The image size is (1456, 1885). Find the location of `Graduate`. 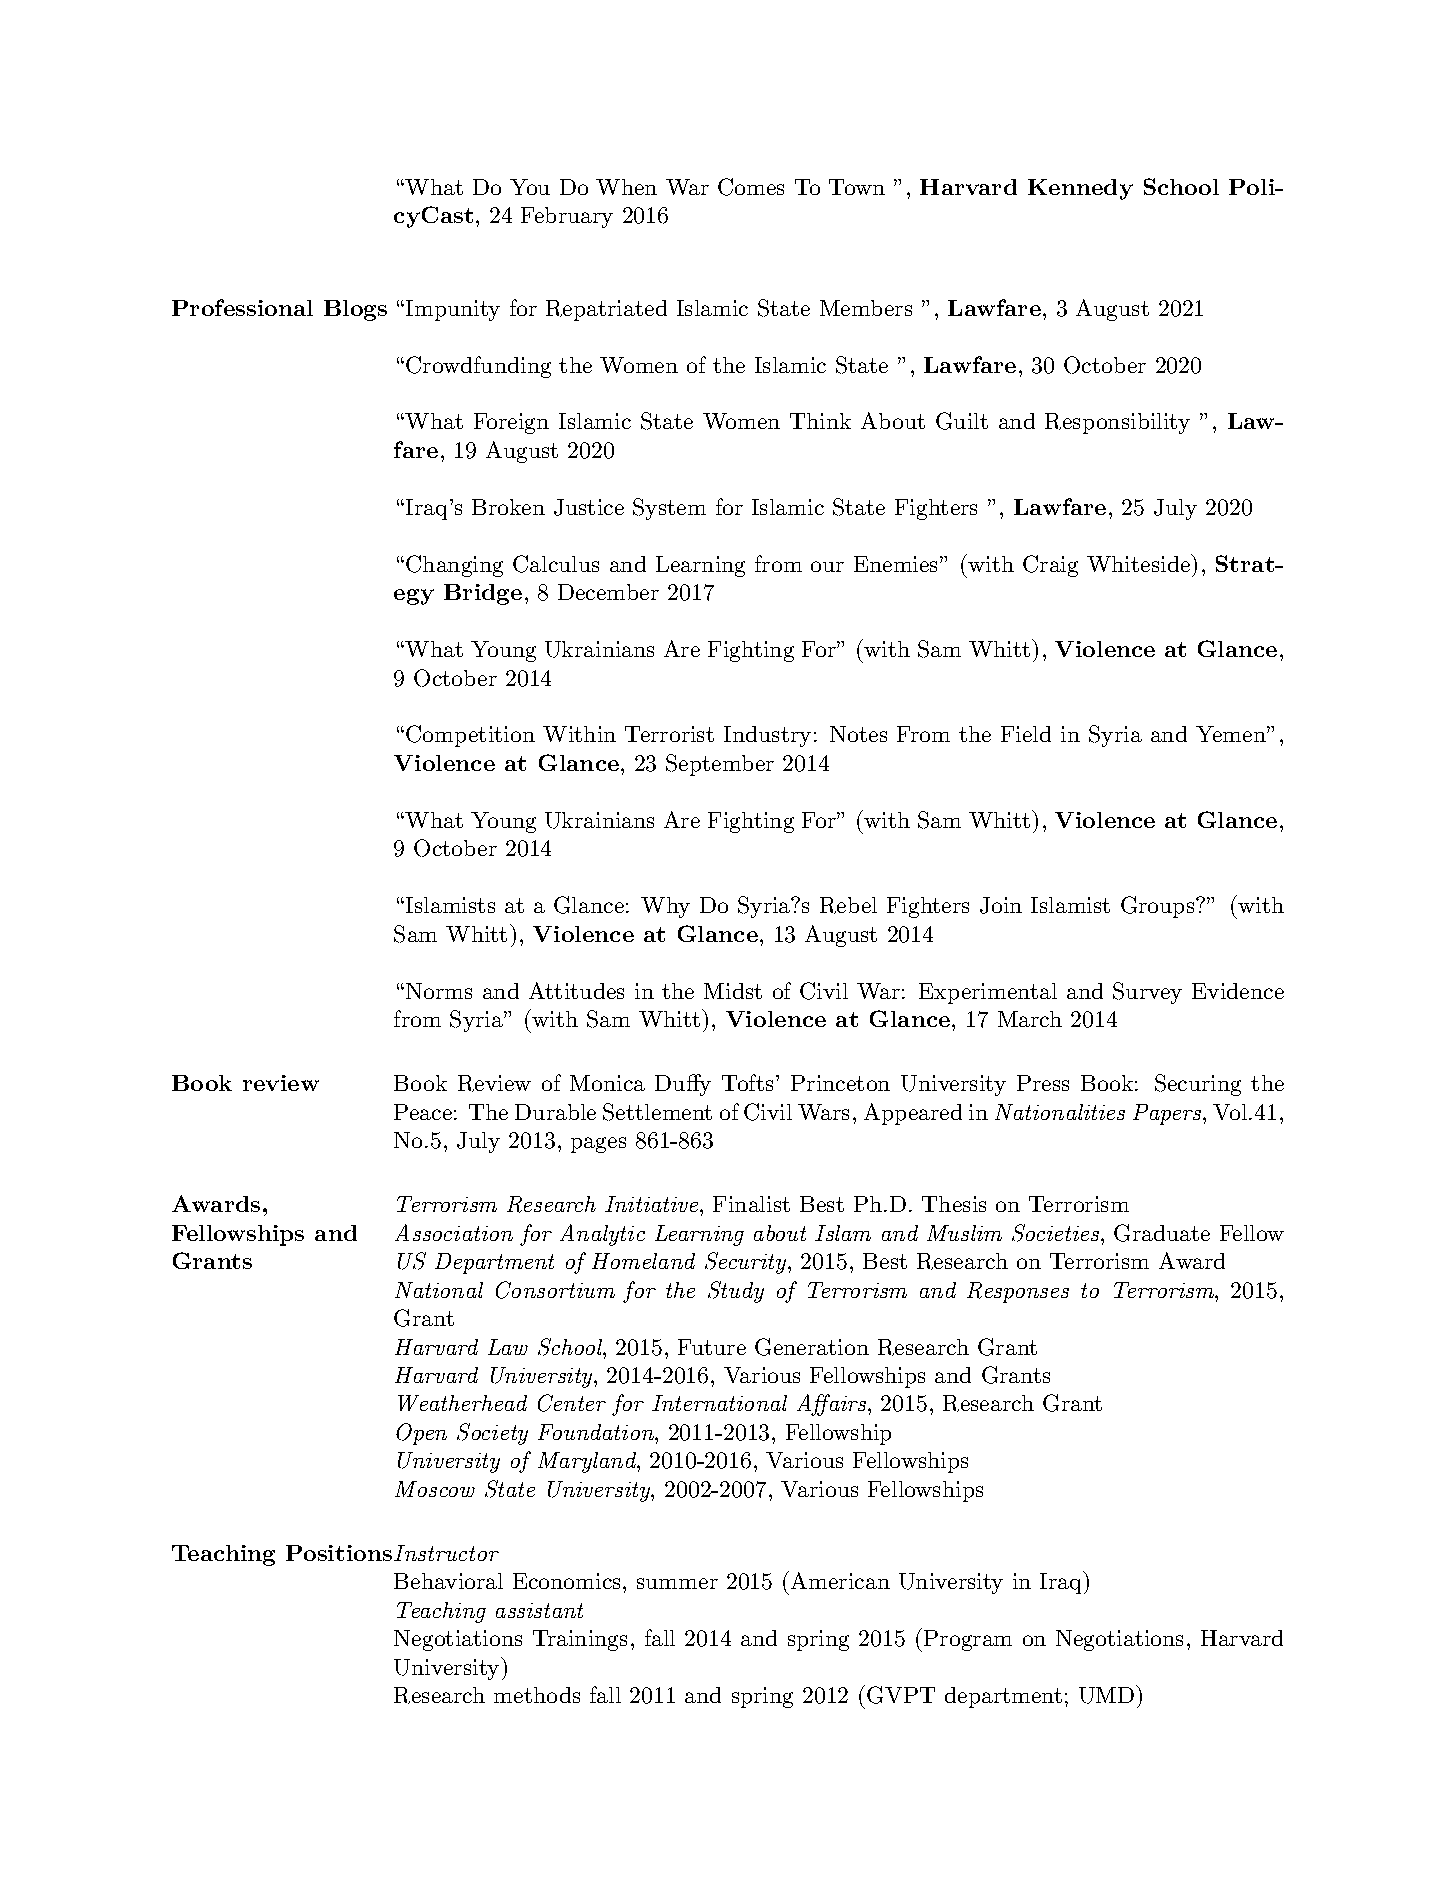

Graduate is located at coordinates (1162, 1233).
